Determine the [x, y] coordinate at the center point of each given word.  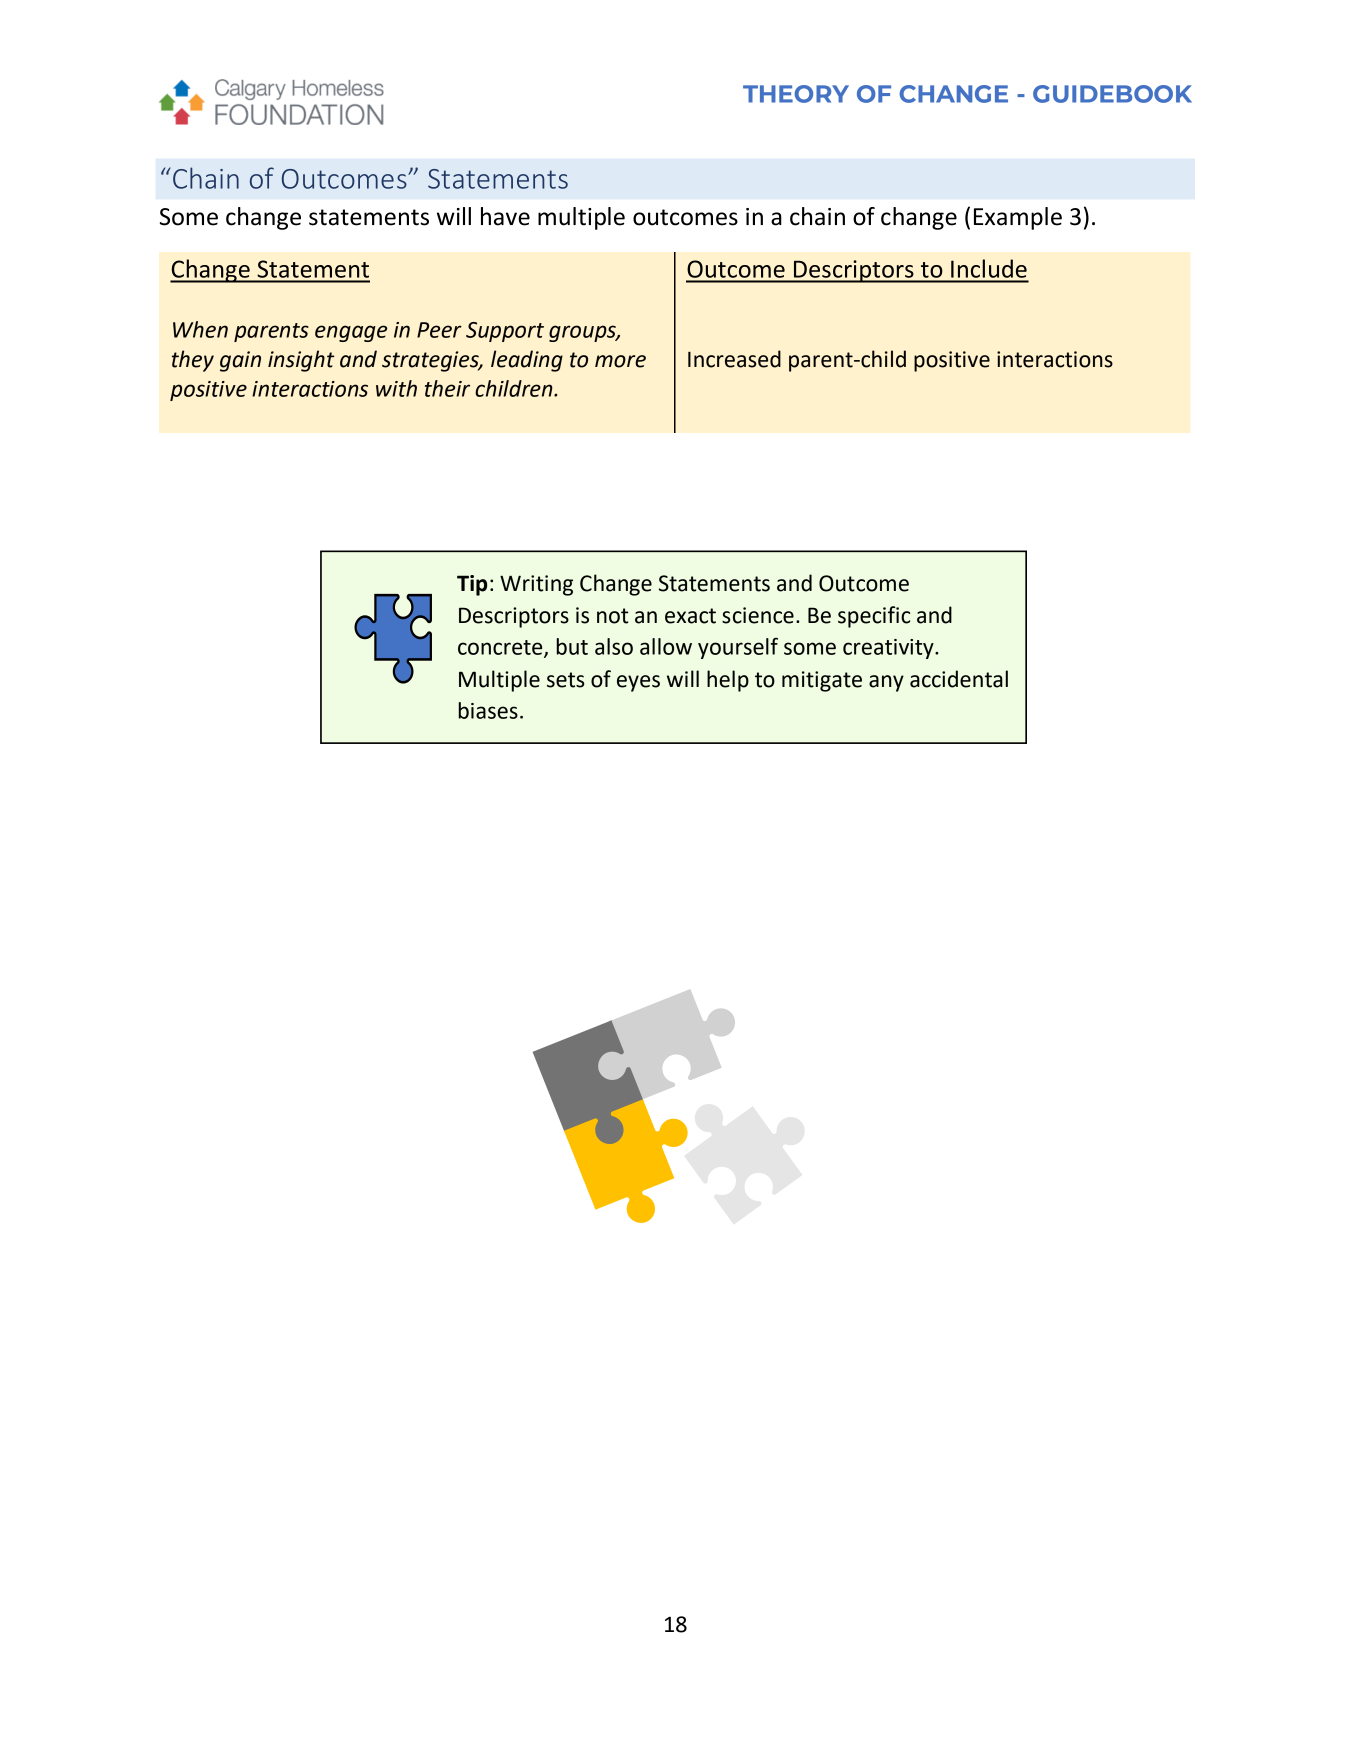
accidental [959, 679]
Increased [734, 359]
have [505, 216]
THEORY [796, 94]
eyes [638, 683]
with [396, 388]
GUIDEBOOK [1112, 94]
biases [488, 710]
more [620, 361]
